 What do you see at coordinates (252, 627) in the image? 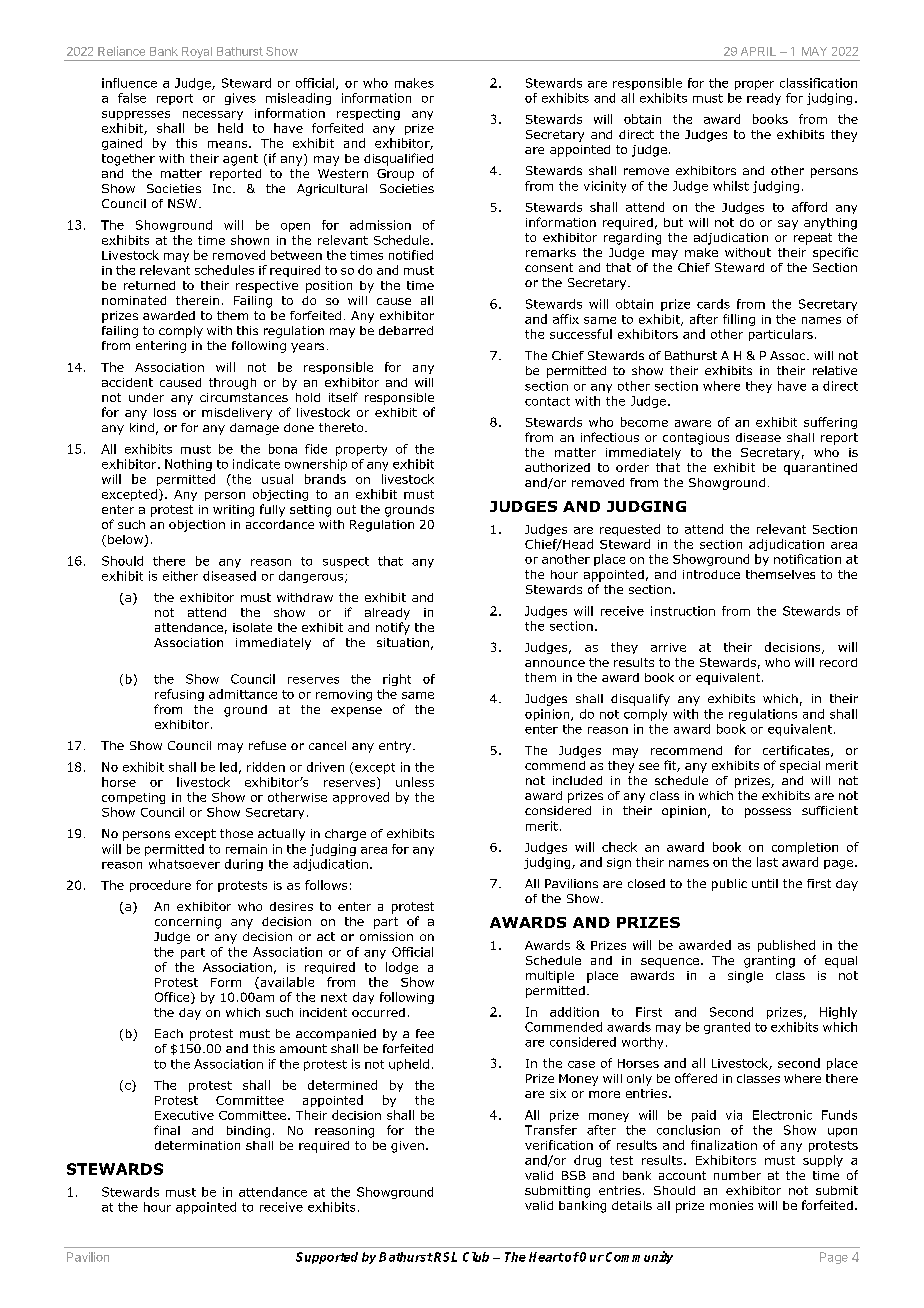
I see `isolate` at bounding box center [252, 627].
